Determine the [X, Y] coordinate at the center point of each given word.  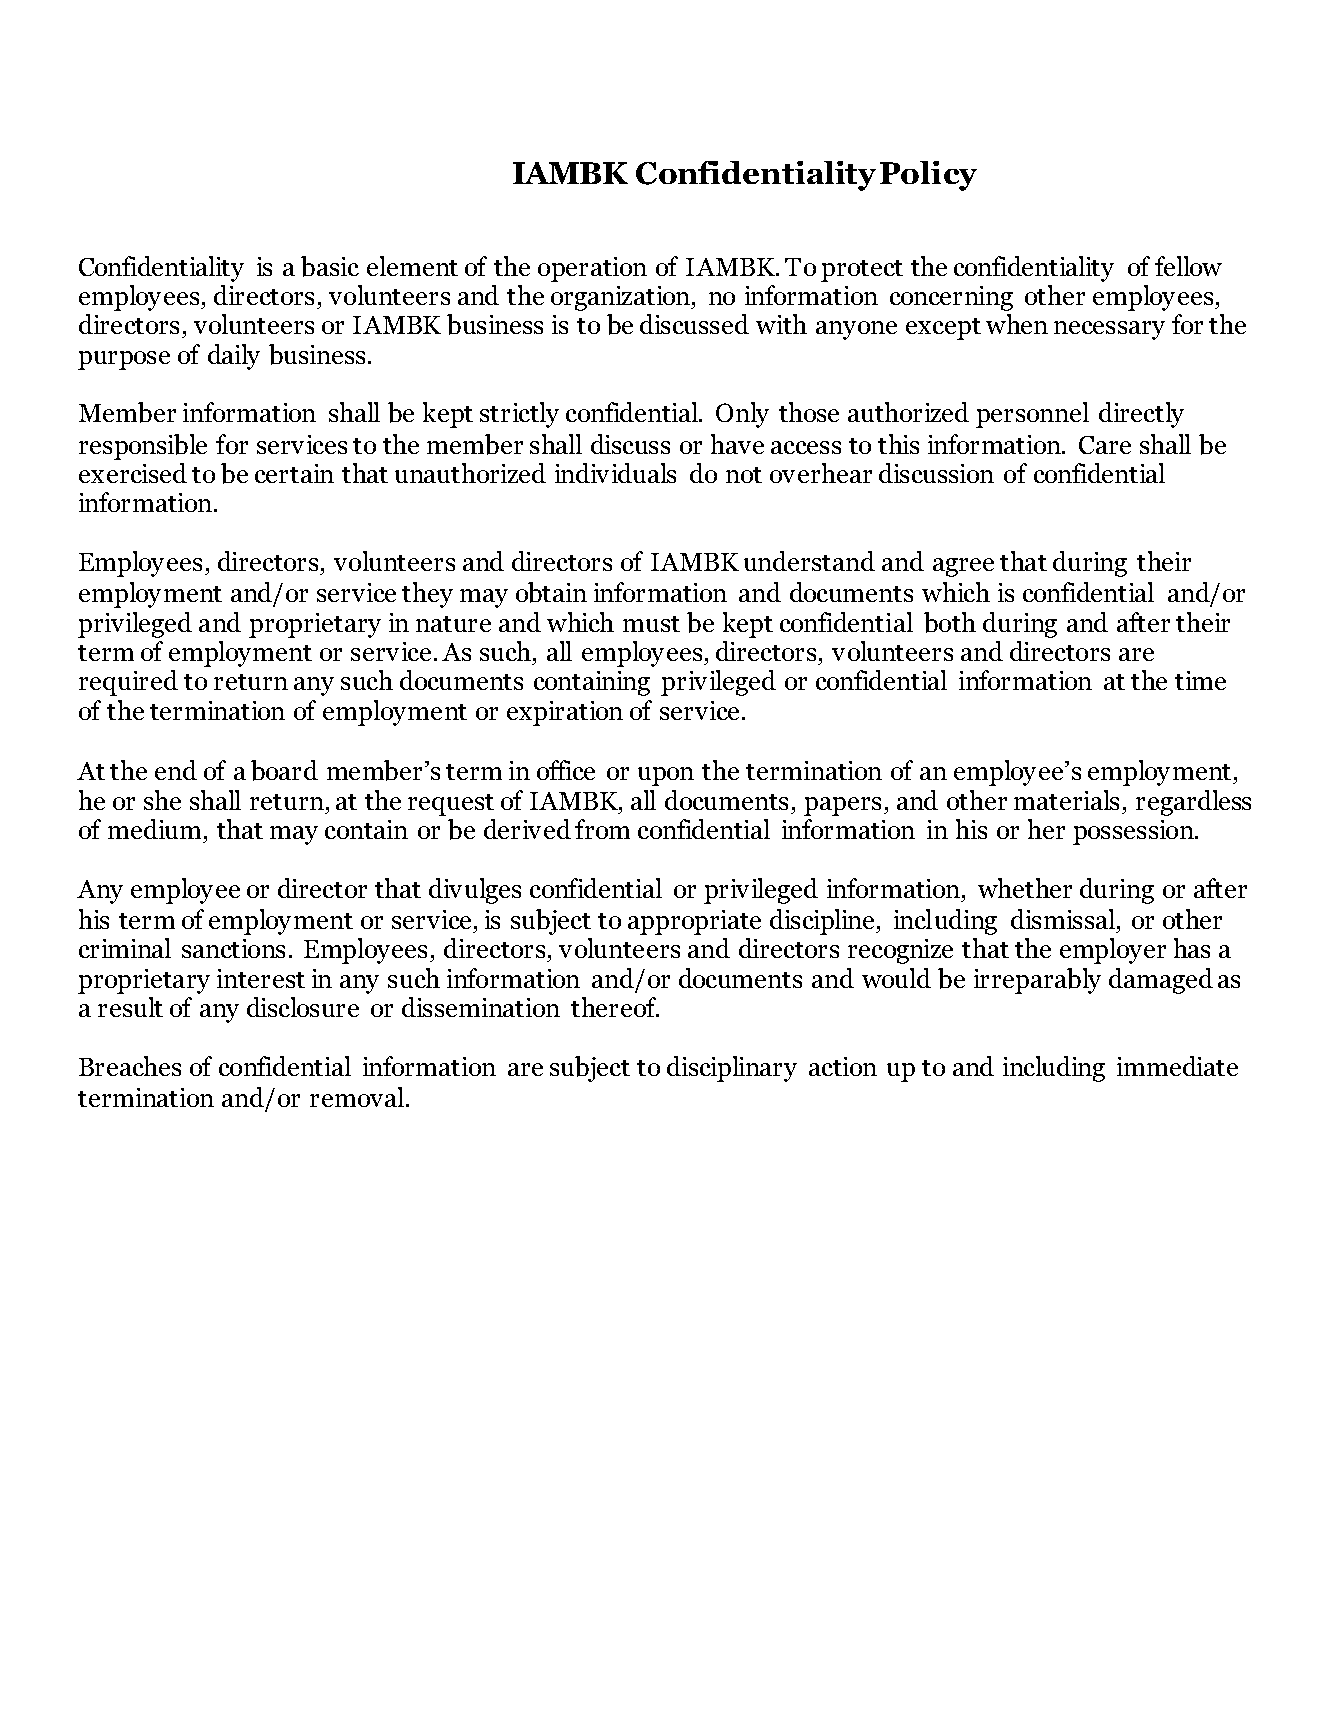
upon [666, 776]
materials [1066, 800]
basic [330, 266]
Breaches [130, 1066]
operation [592, 269]
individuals [615, 473]
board [284, 770]
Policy [928, 176]
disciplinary [732, 1069]
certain [294, 473]
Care [1105, 445]
